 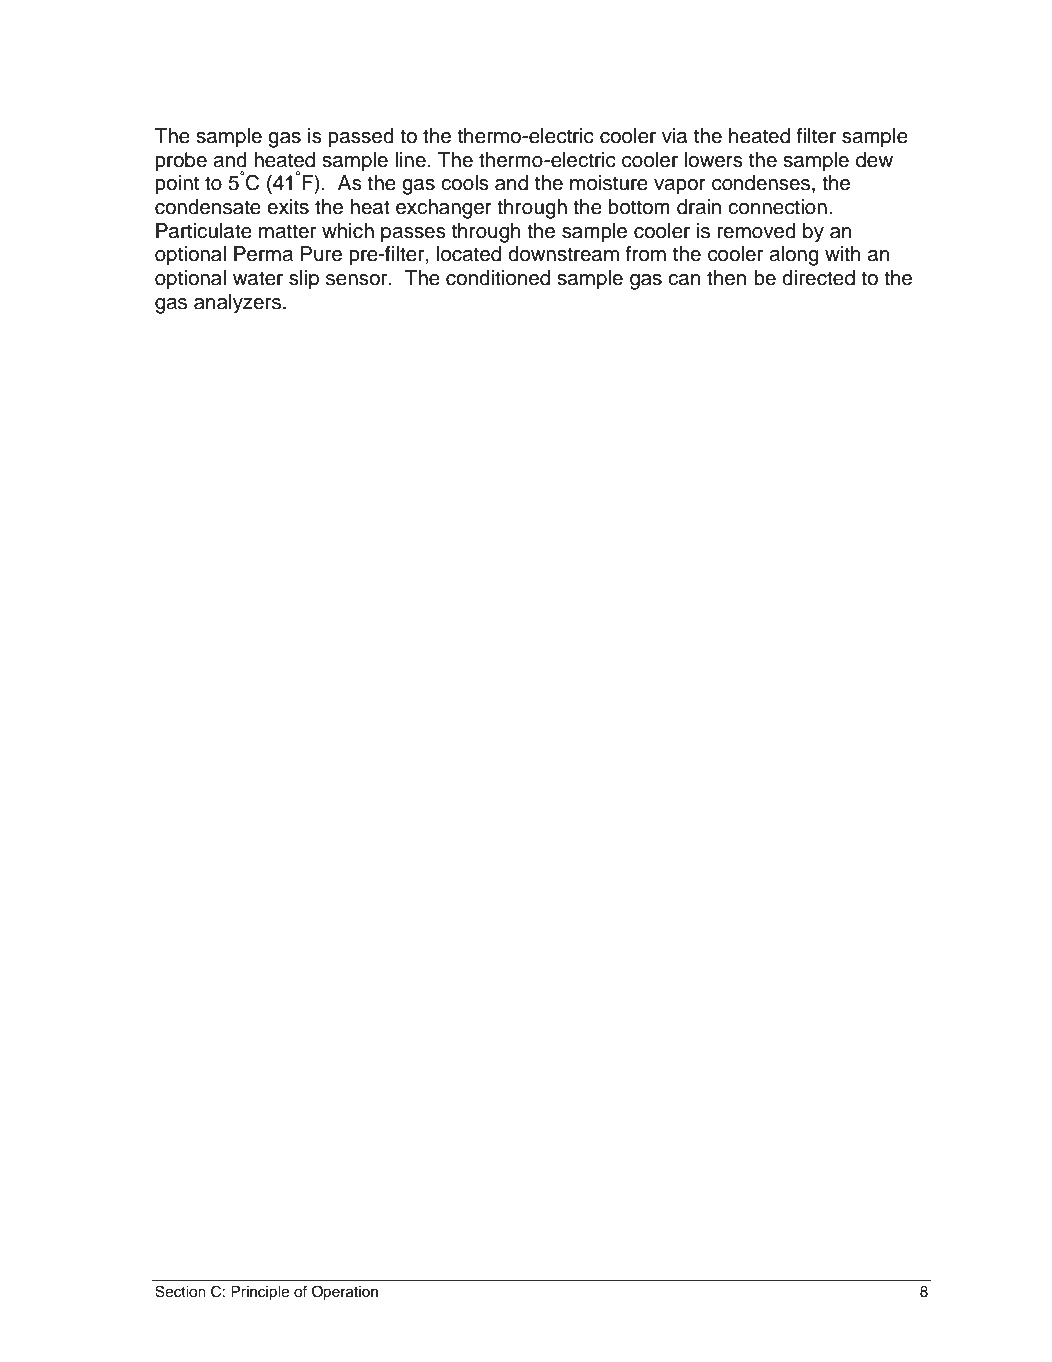 What do you see at coordinates (345, 1293) in the image?
I see `Operation` at bounding box center [345, 1293].
